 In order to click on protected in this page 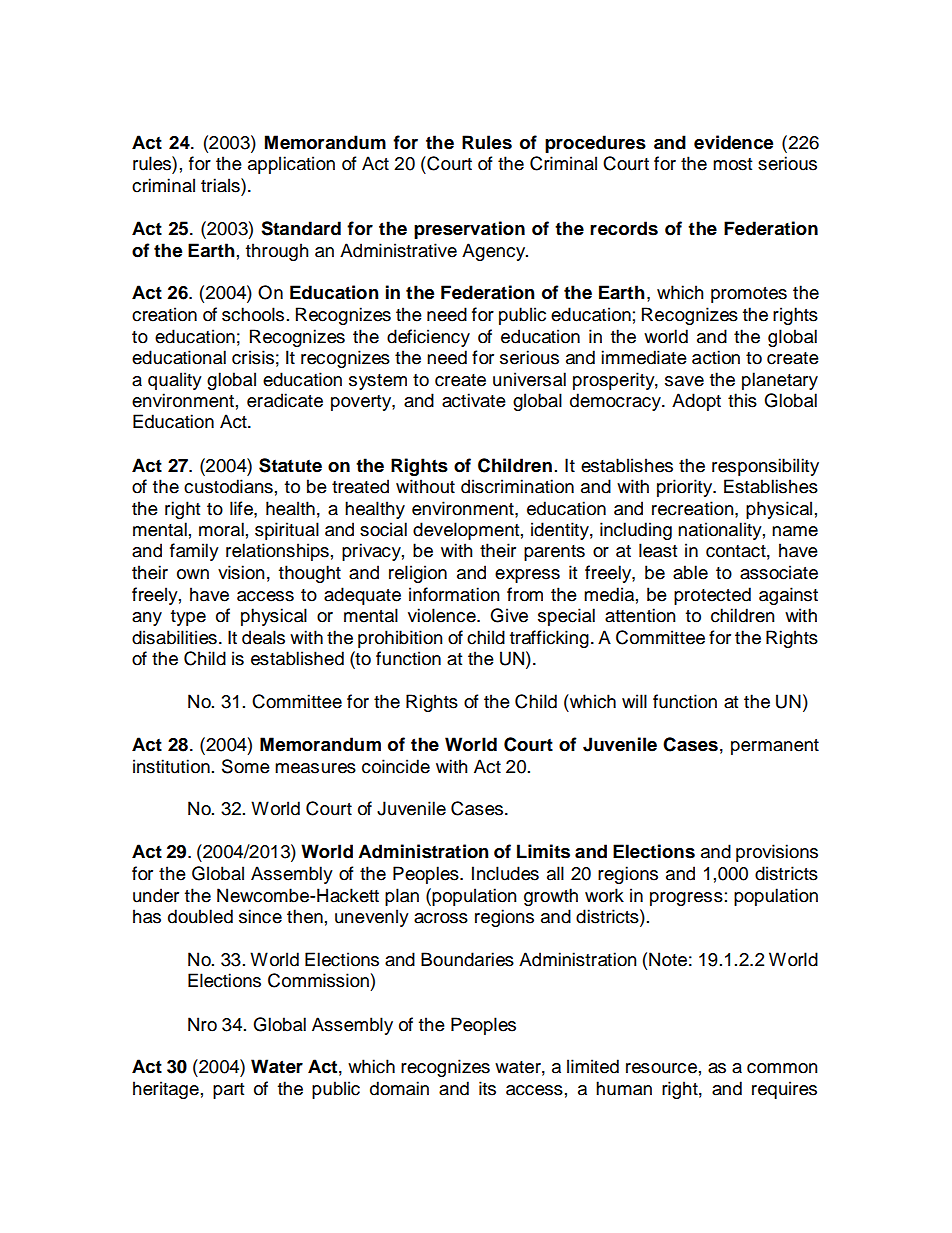, I will do `click(712, 596)`.
